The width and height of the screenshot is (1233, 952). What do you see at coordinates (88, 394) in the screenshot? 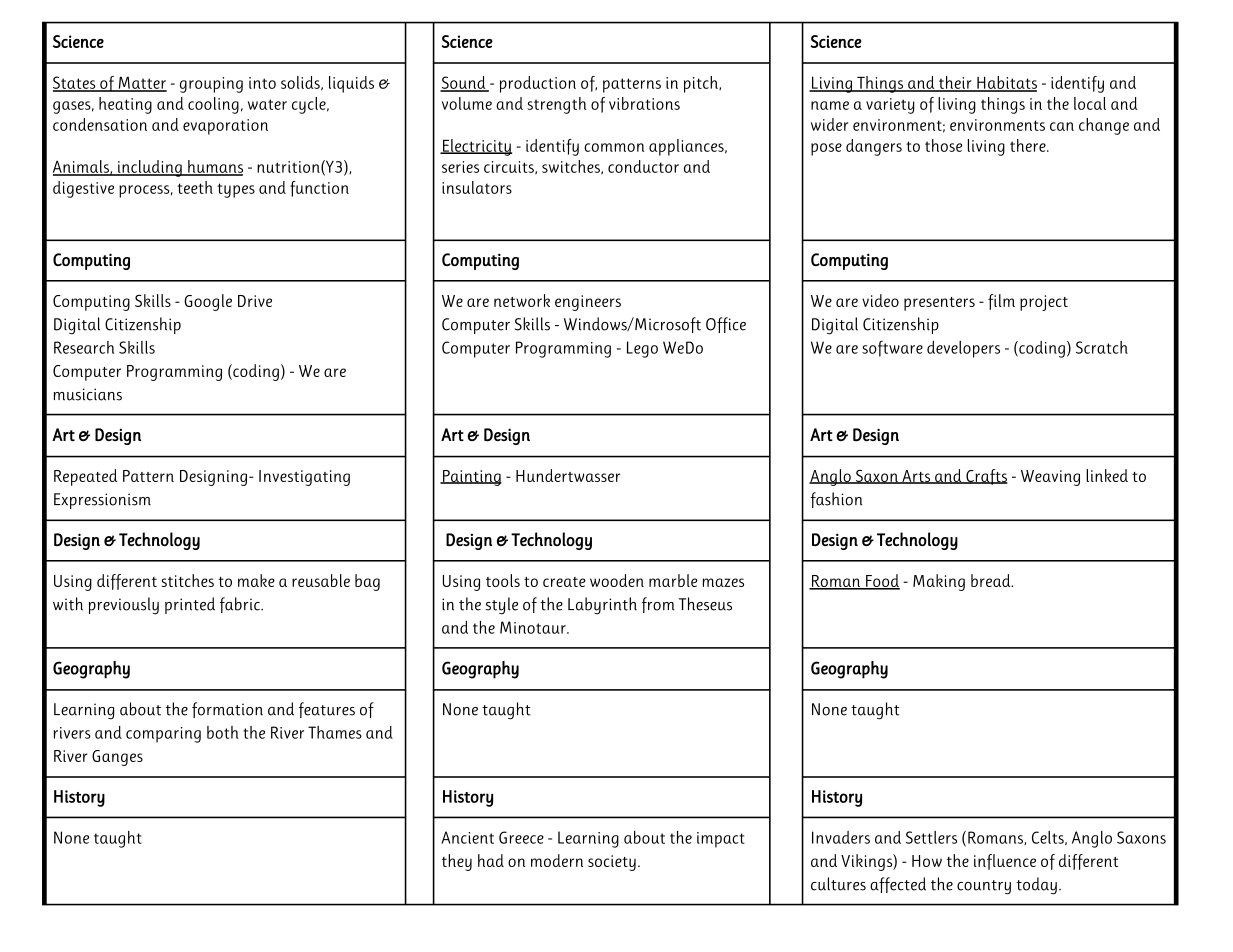
I see `musicians` at bounding box center [88, 394].
